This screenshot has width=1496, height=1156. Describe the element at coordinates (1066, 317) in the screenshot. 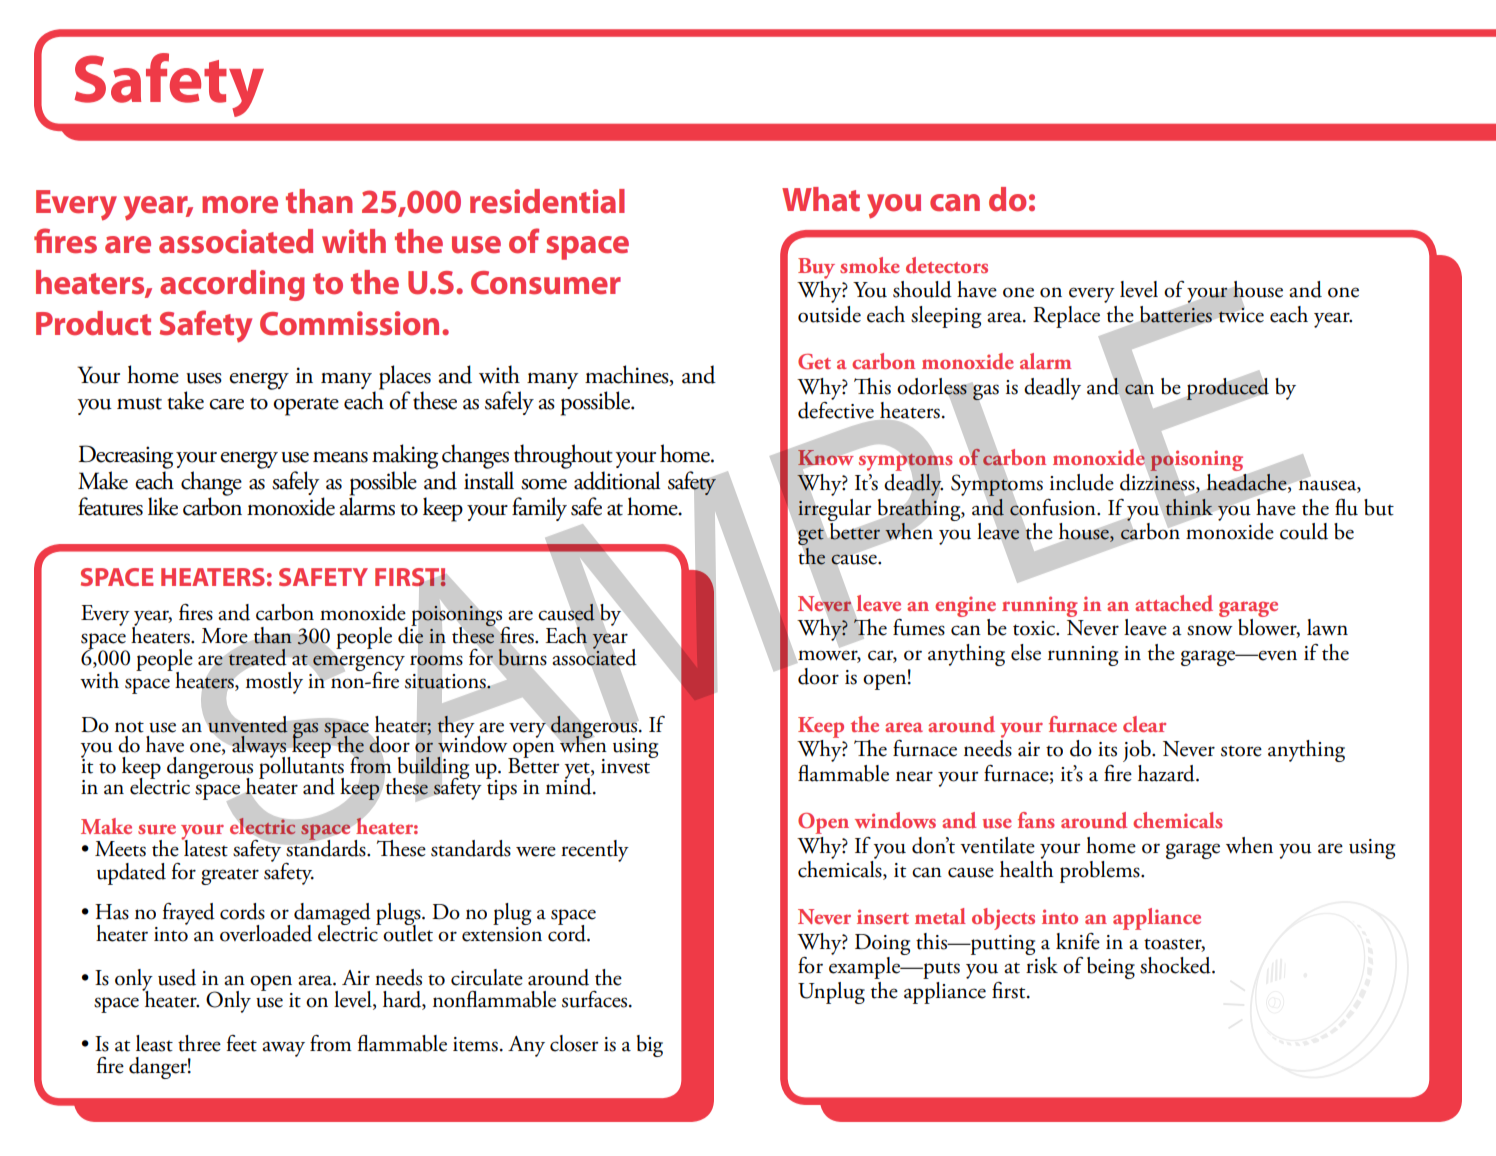

I see `Replace` at that location.
